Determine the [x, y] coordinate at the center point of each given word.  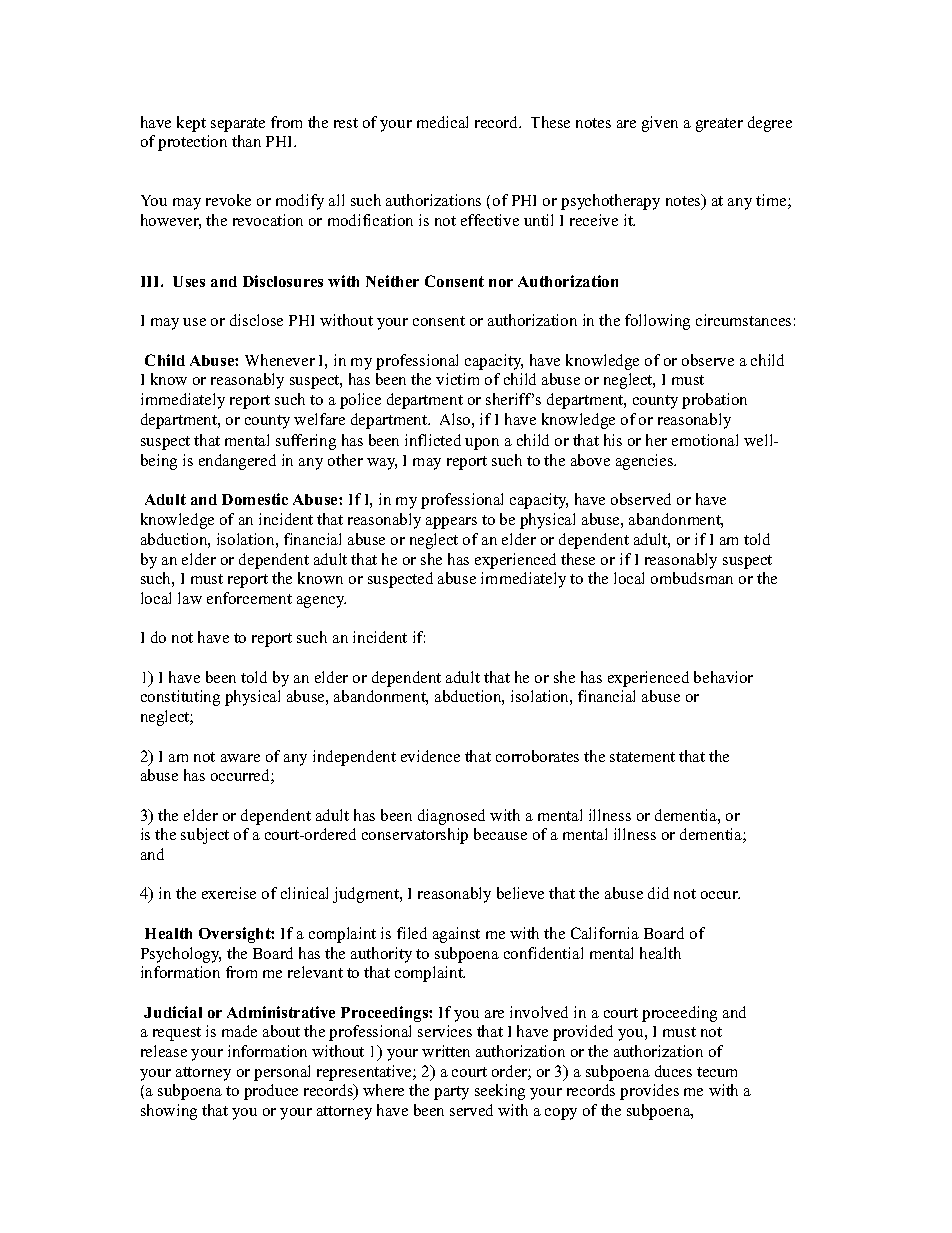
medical [442, 122]
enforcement [249, 598]
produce [271, 1092]
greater [719, 125]
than [246, 141]
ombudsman [692, 578]
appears [451, 523]
